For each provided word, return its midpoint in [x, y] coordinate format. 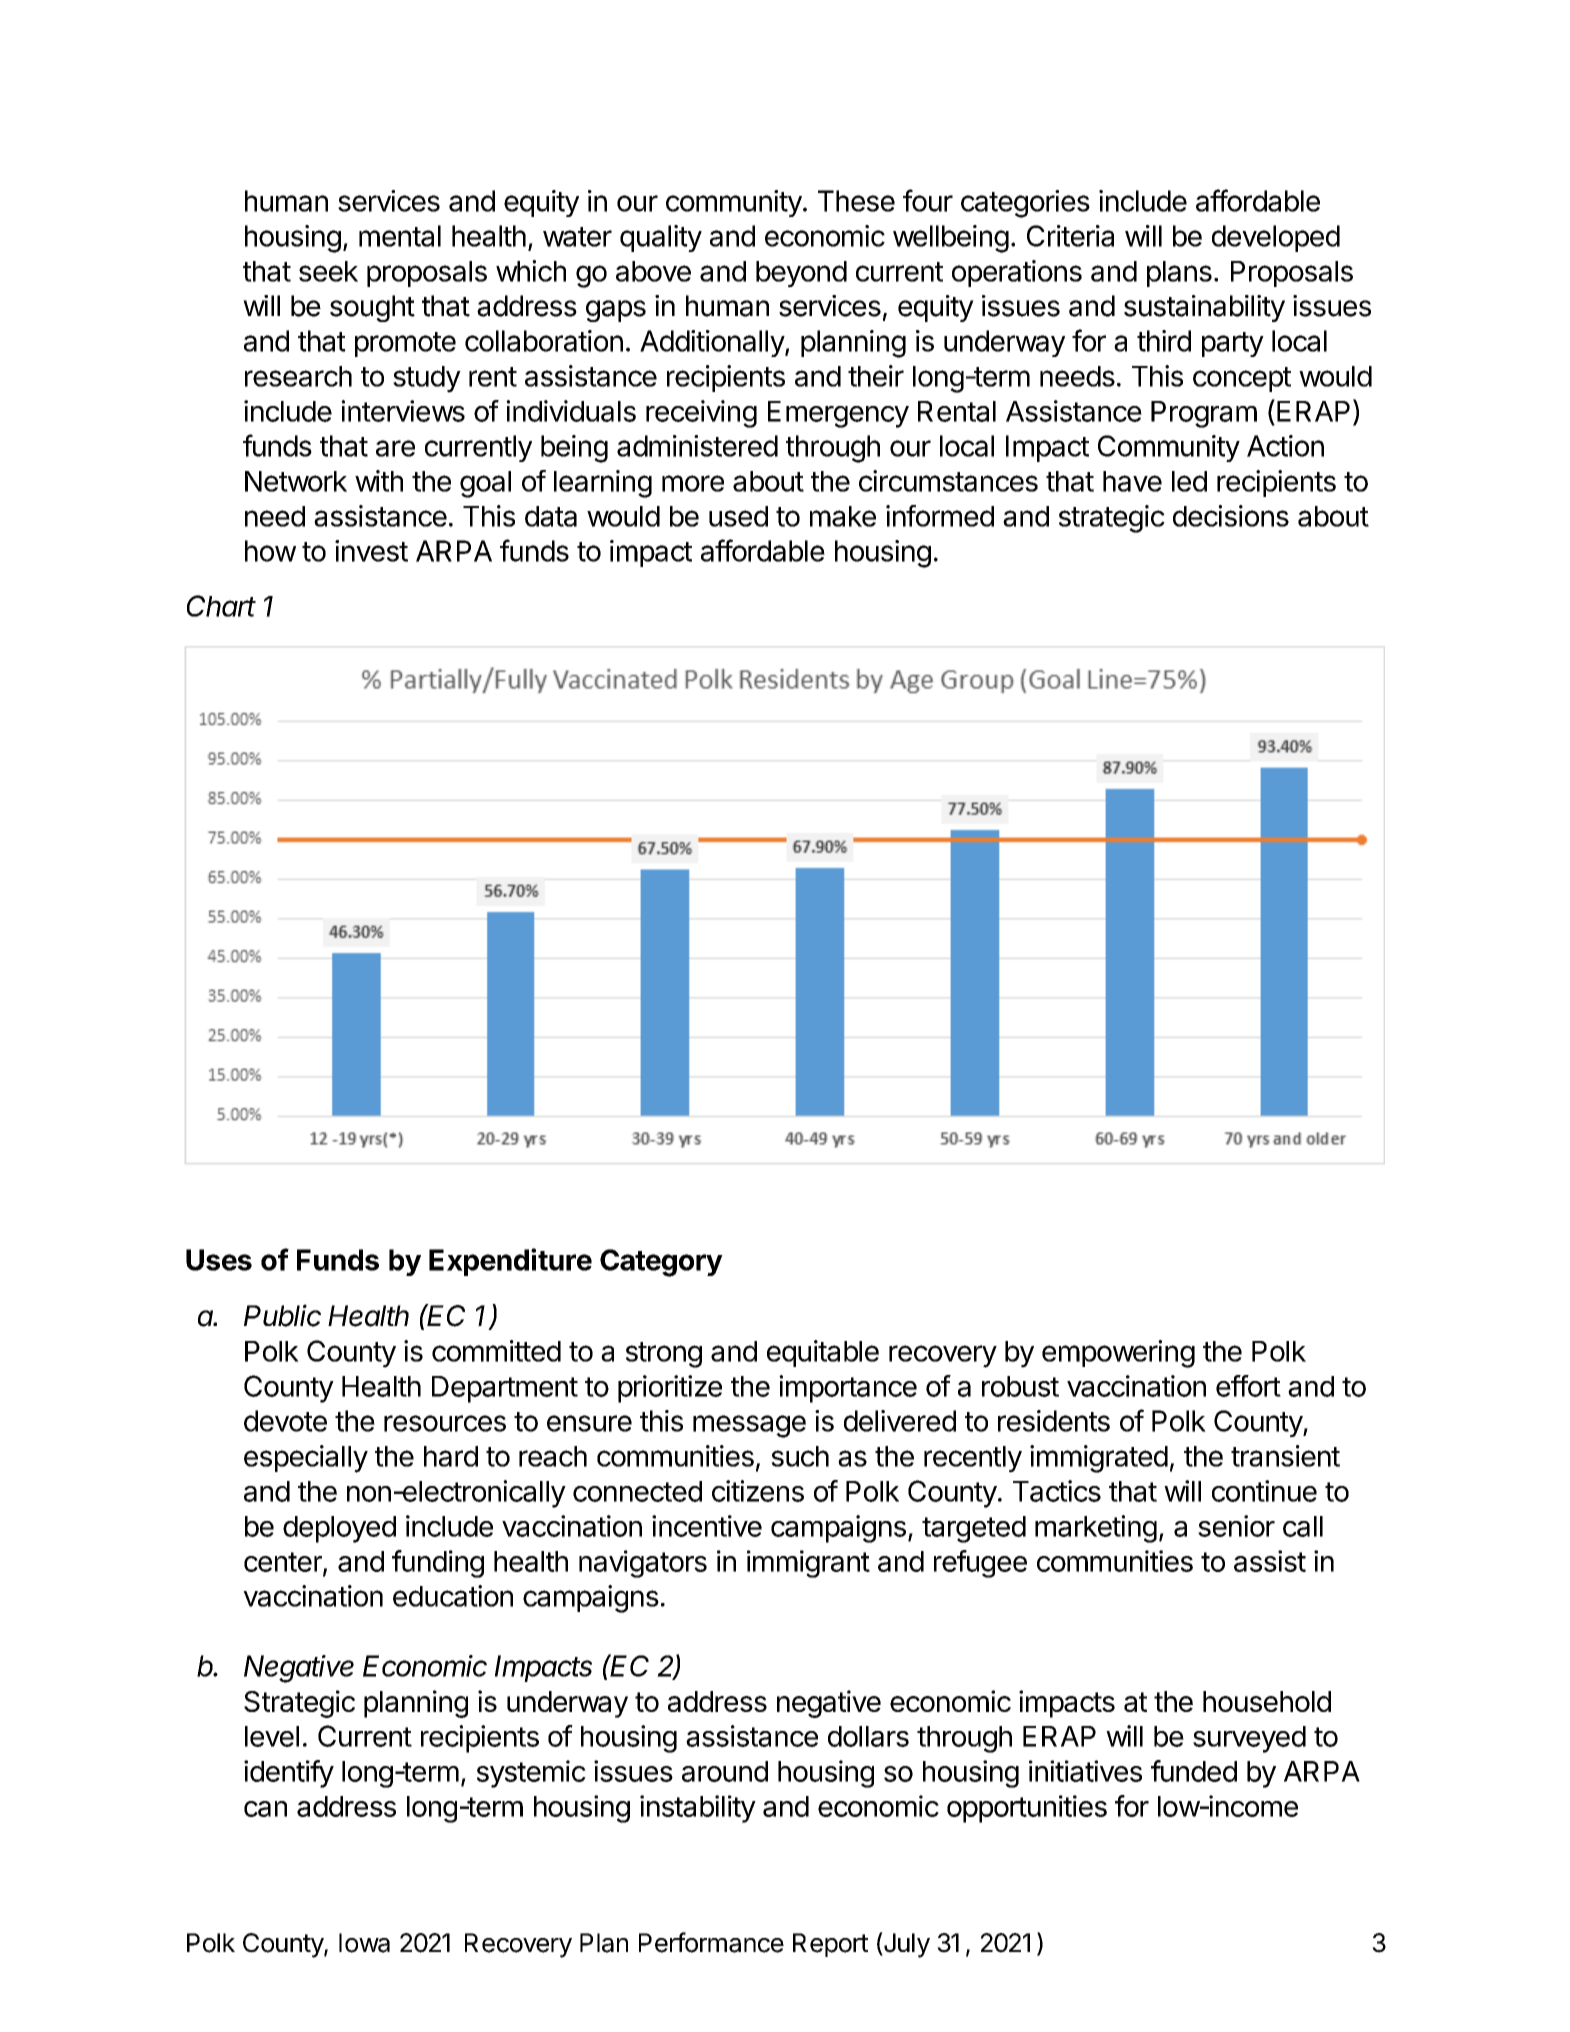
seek [328, 271]
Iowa [364, 1943]
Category [661, 1263]
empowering [1118, 1354]
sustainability [1204, 308]
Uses [219, 1260]
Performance [711, 1942]
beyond [801, 274]
